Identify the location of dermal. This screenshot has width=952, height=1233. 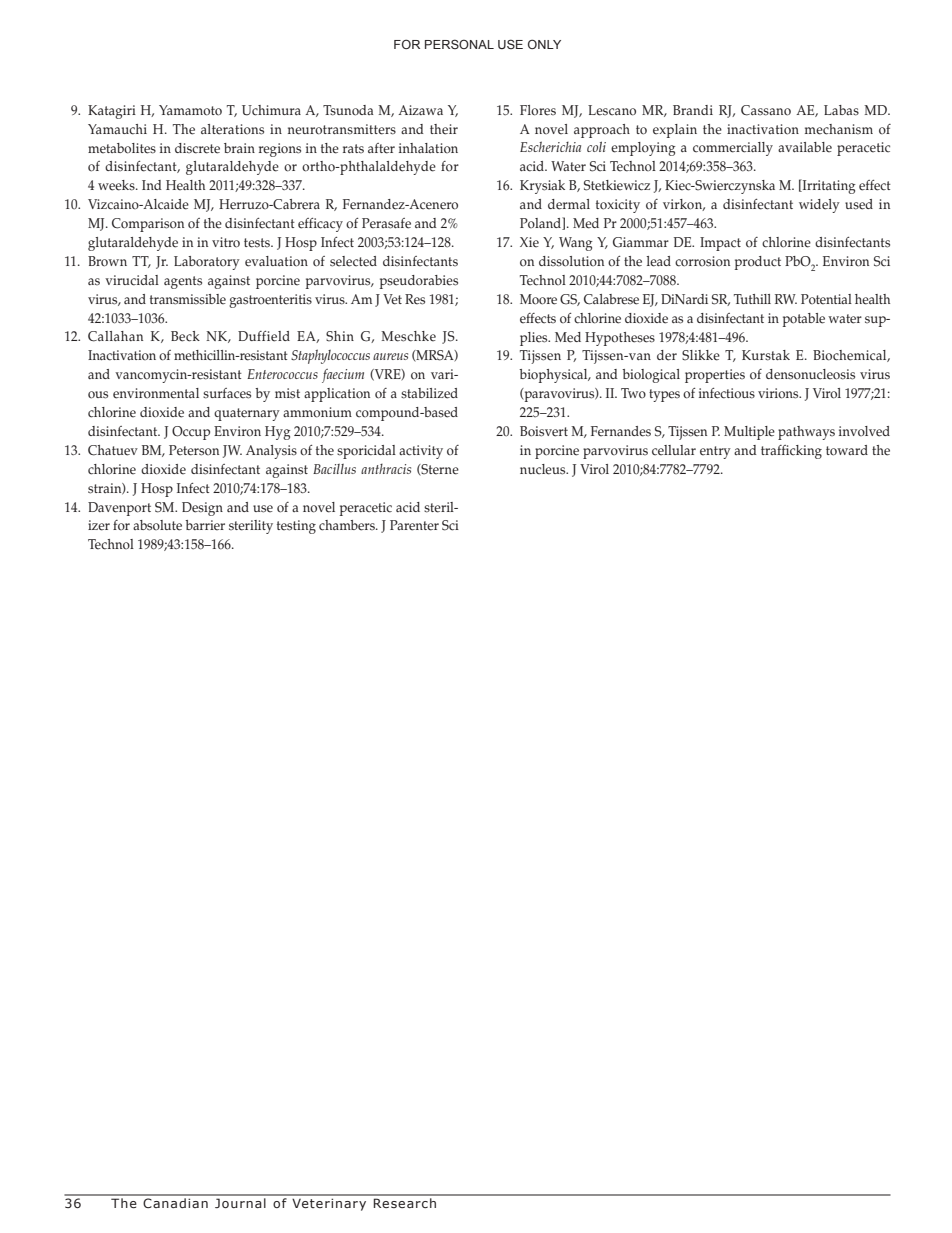
(569, 204).
